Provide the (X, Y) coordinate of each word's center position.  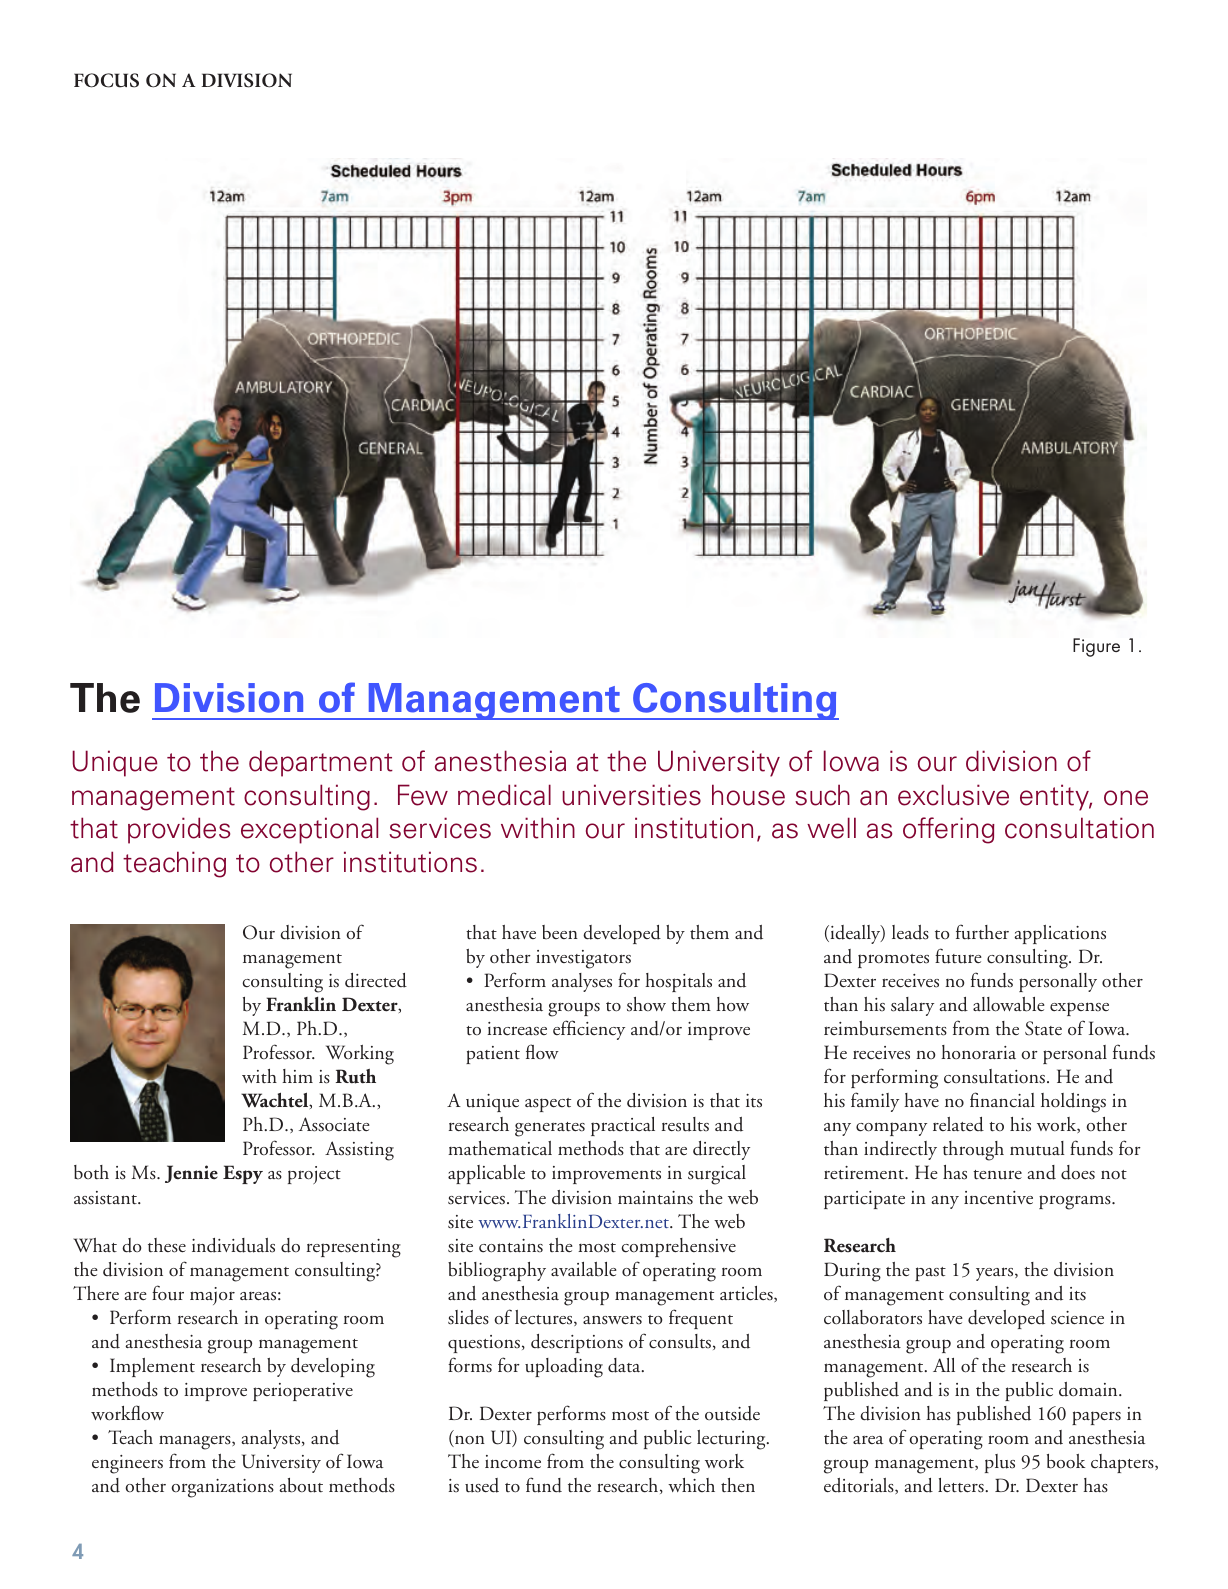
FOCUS (106, 80)
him (297, 1076)
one (1126, 798)
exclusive (953, 795)
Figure (1096, 647)
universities (631, 795)
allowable (1009, 1004)
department (321, 763)
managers (196, 1442)
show (646, 1004)
